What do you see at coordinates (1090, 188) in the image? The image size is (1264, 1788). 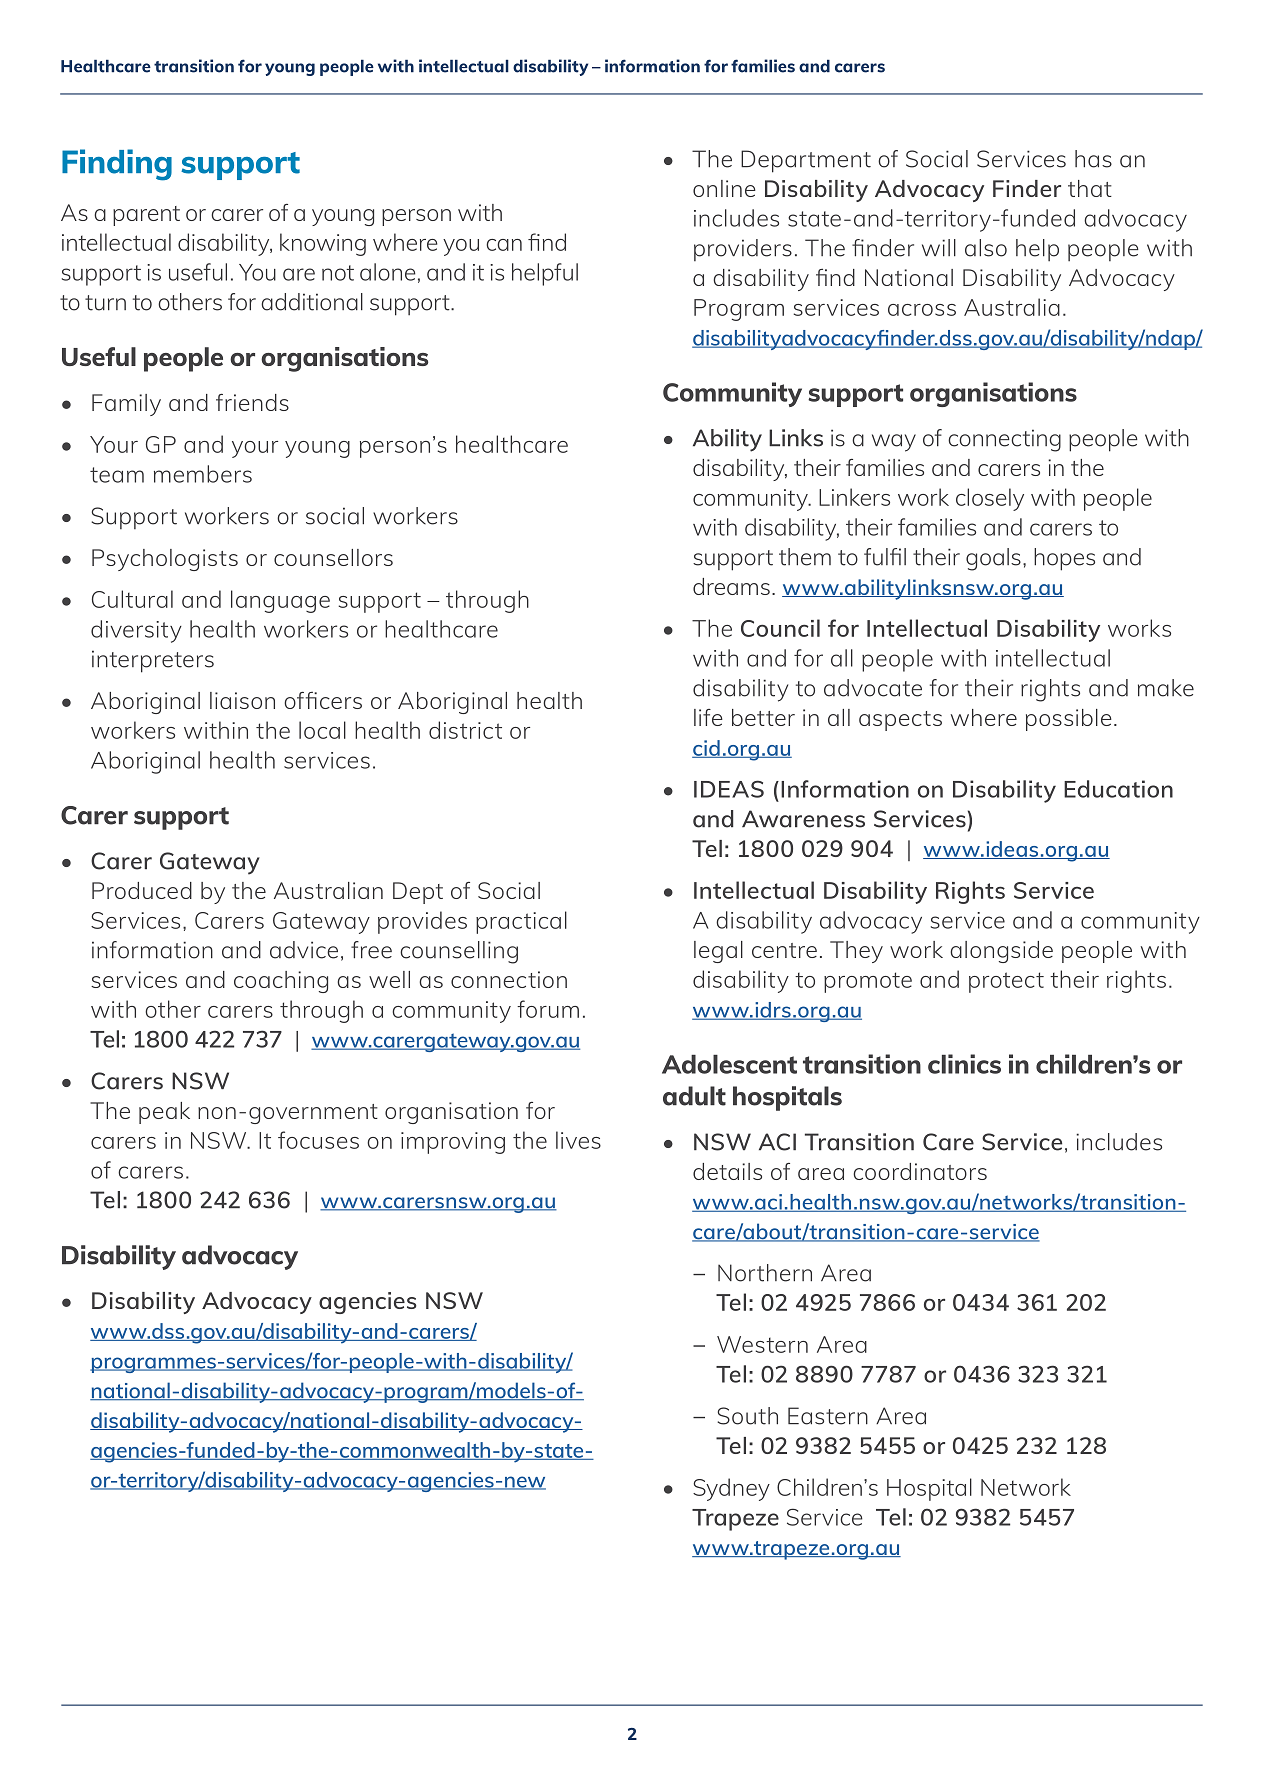 I see `that` at bounding box center [1090, 188].
